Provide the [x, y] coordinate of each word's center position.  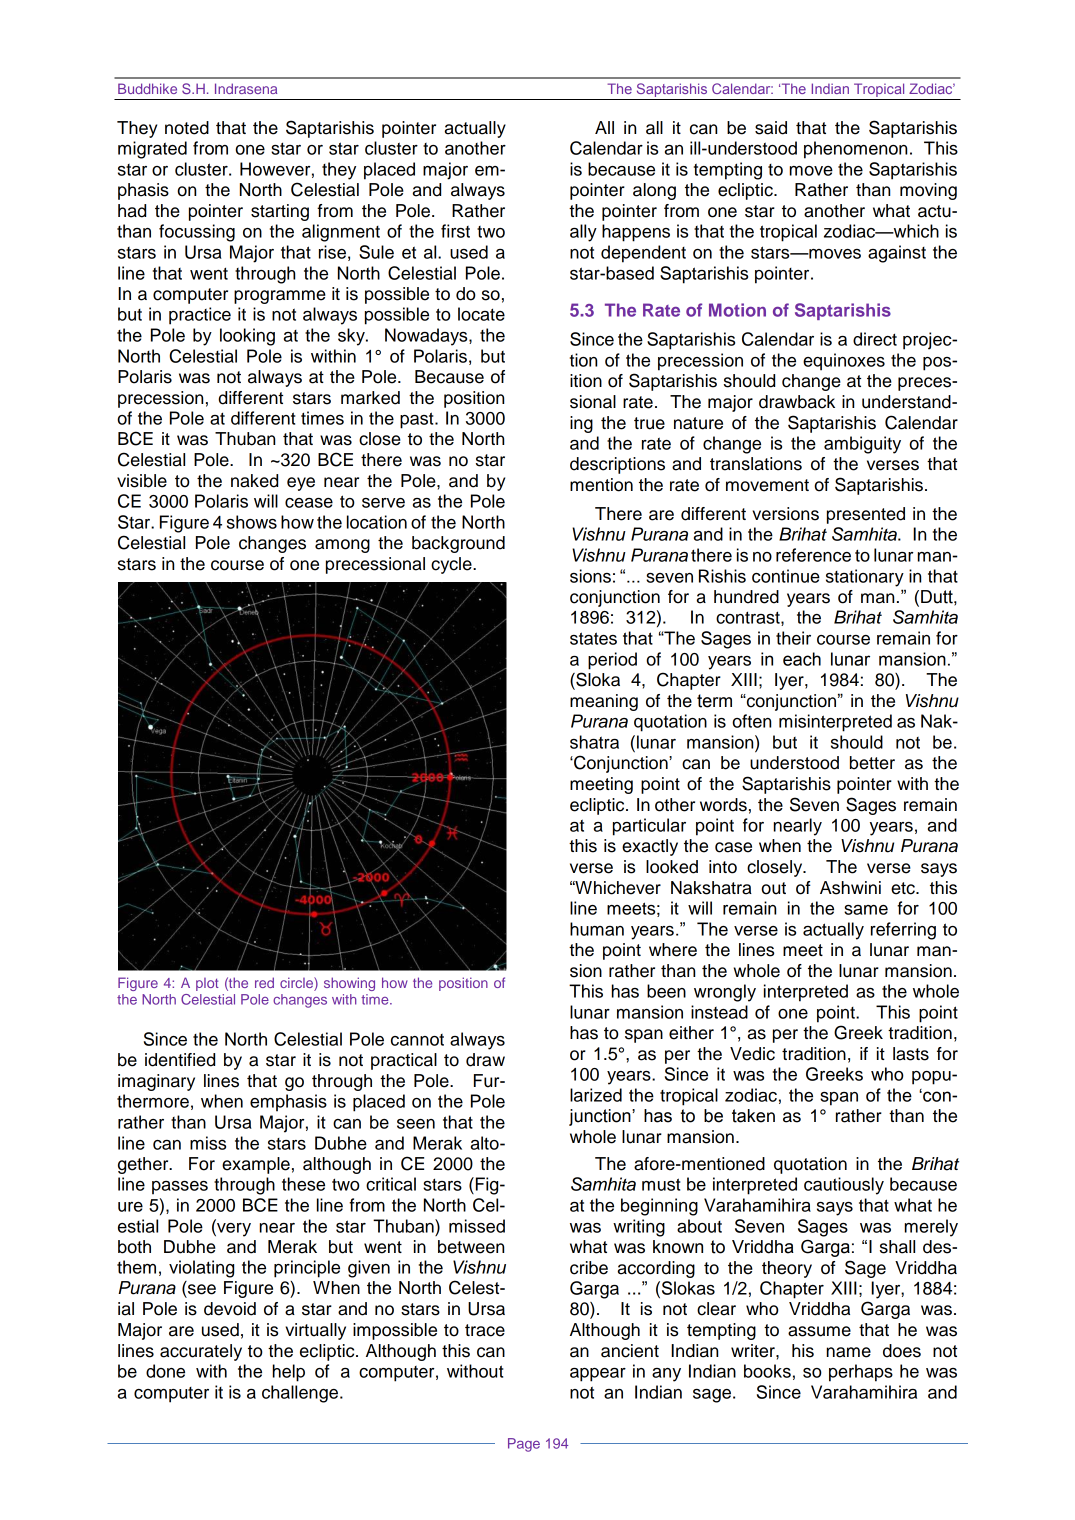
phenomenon [855, 150]
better [872, 763]
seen [416, 1124]
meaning [604, 702]
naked [254, 481]
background [458, 544]
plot [207, 984]
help [289, 1373]
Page [524, 1445]
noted [187, 128]
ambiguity [862, 445]
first [455, 231]
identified [180, 1060]
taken [753, 1116]
